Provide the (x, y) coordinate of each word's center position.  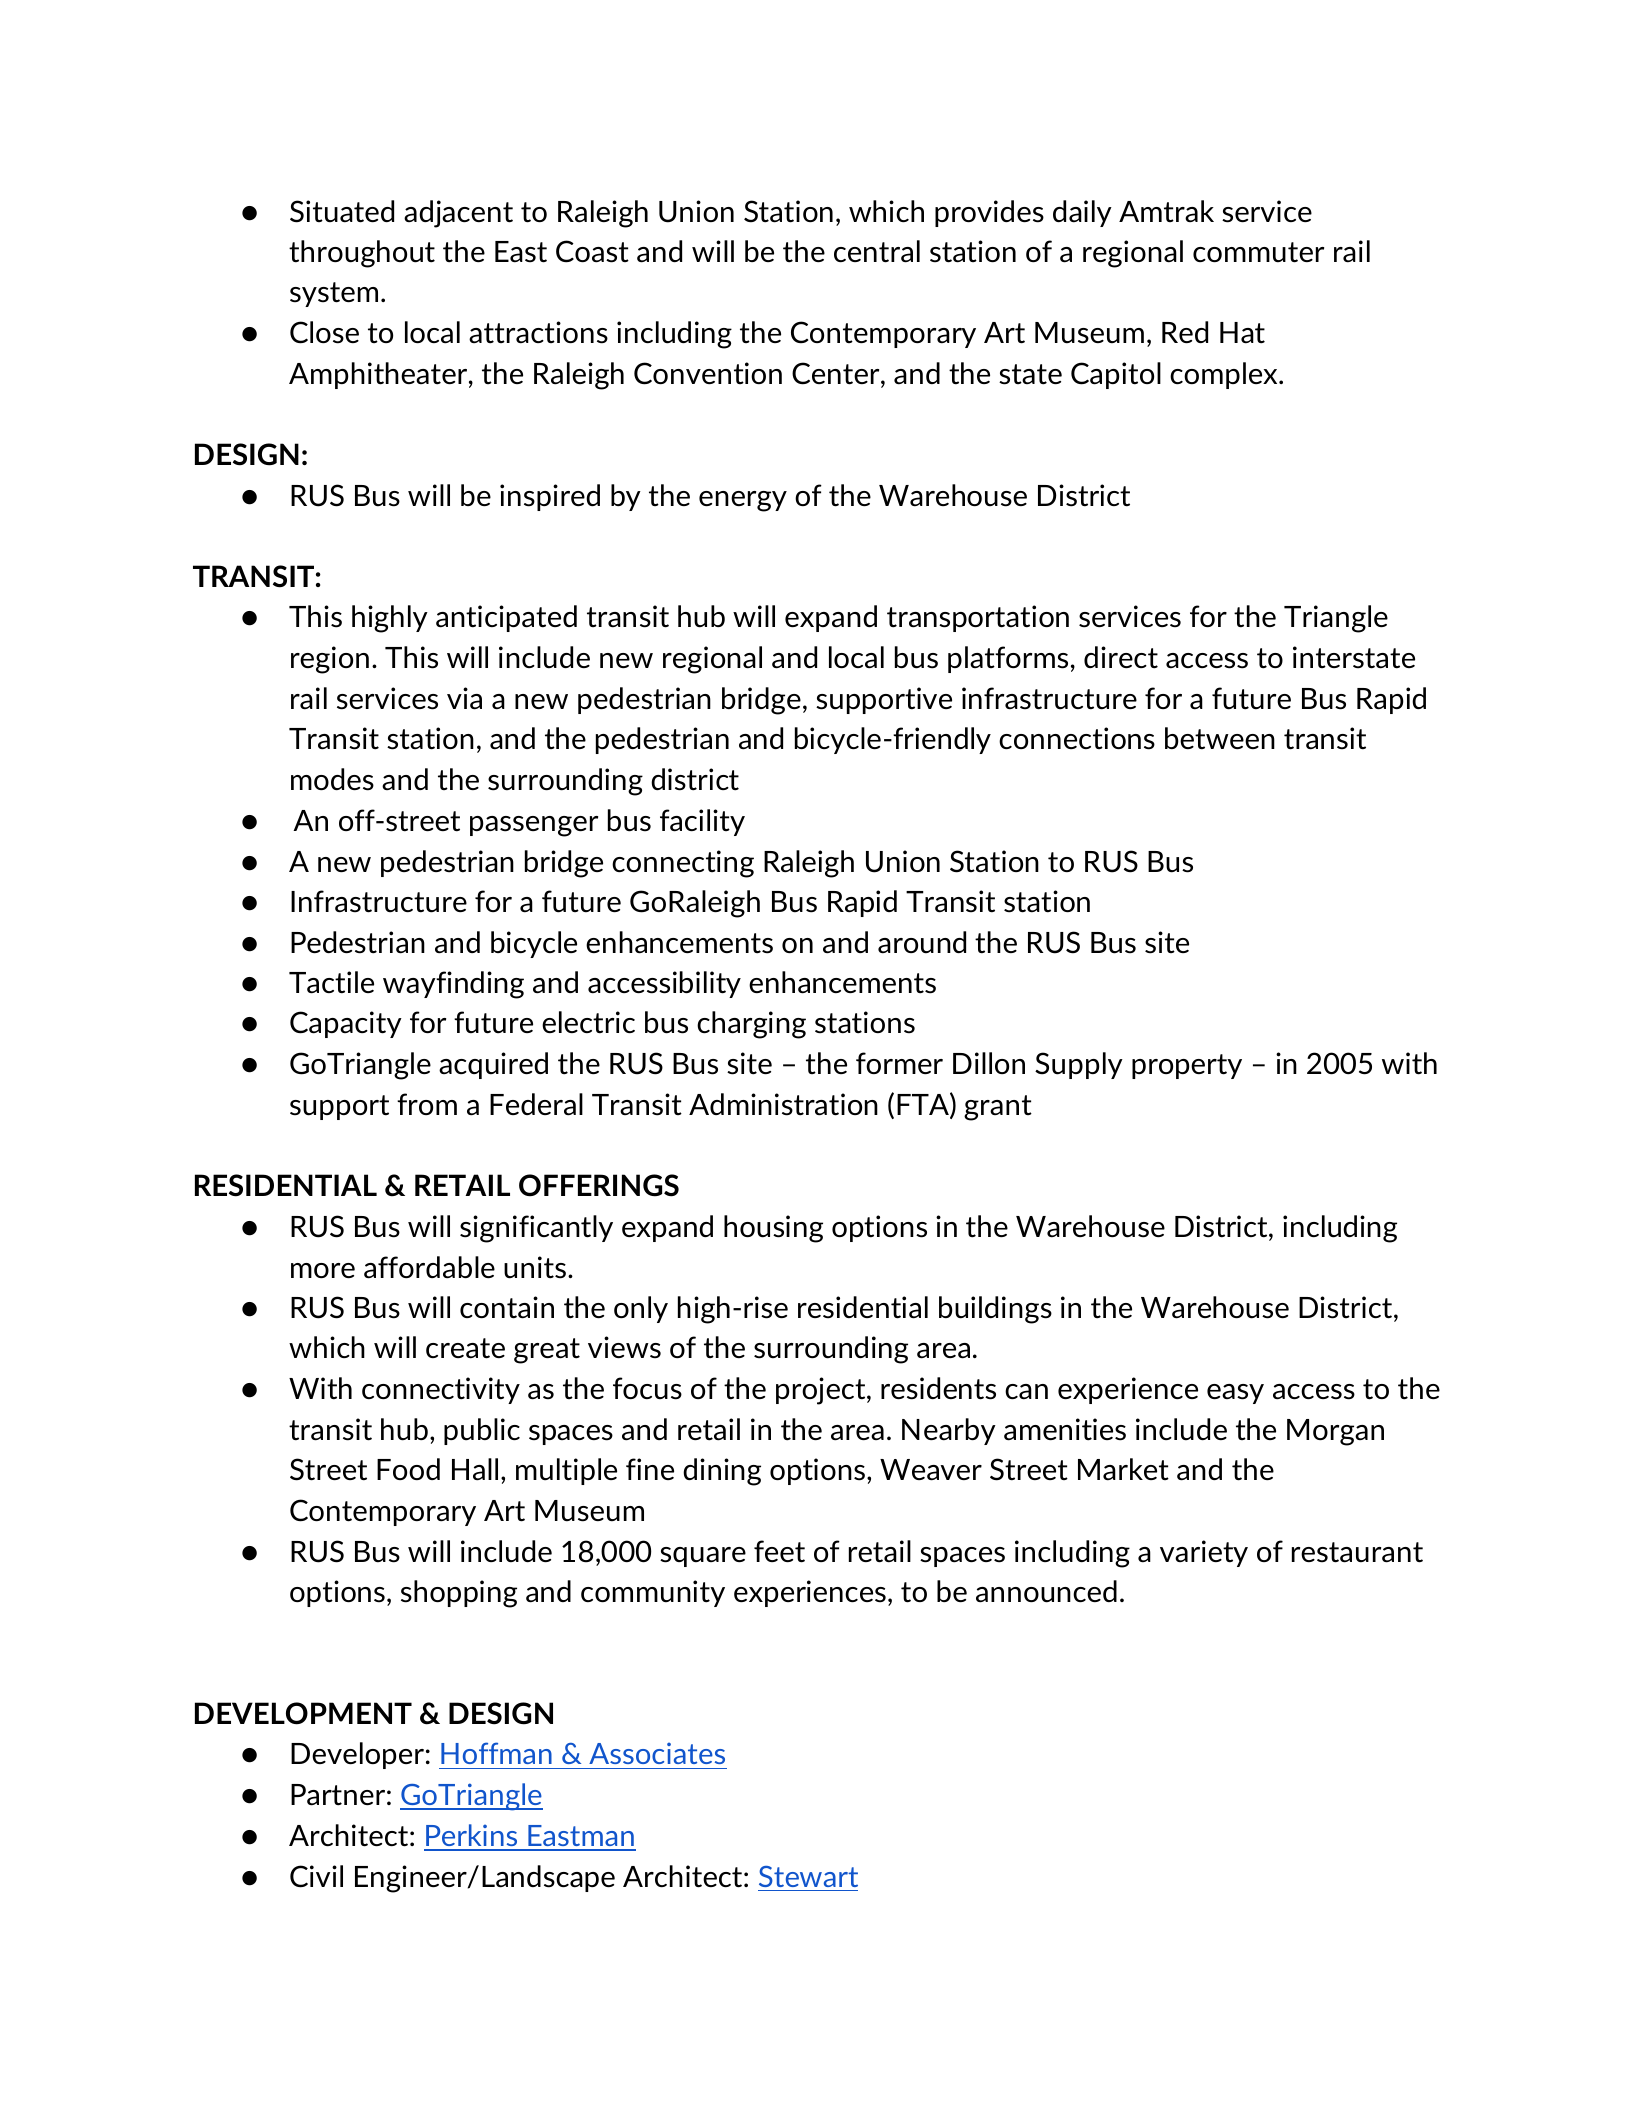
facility (702, 822)
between (1220, 738)
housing (773, 1229)
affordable (429, 1267)
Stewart (808, 1876)
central (877, 251)
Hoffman (496, 1753)
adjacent (458, 214)
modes (332, 779)
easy (1235, 1394)
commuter (1258, 252)
